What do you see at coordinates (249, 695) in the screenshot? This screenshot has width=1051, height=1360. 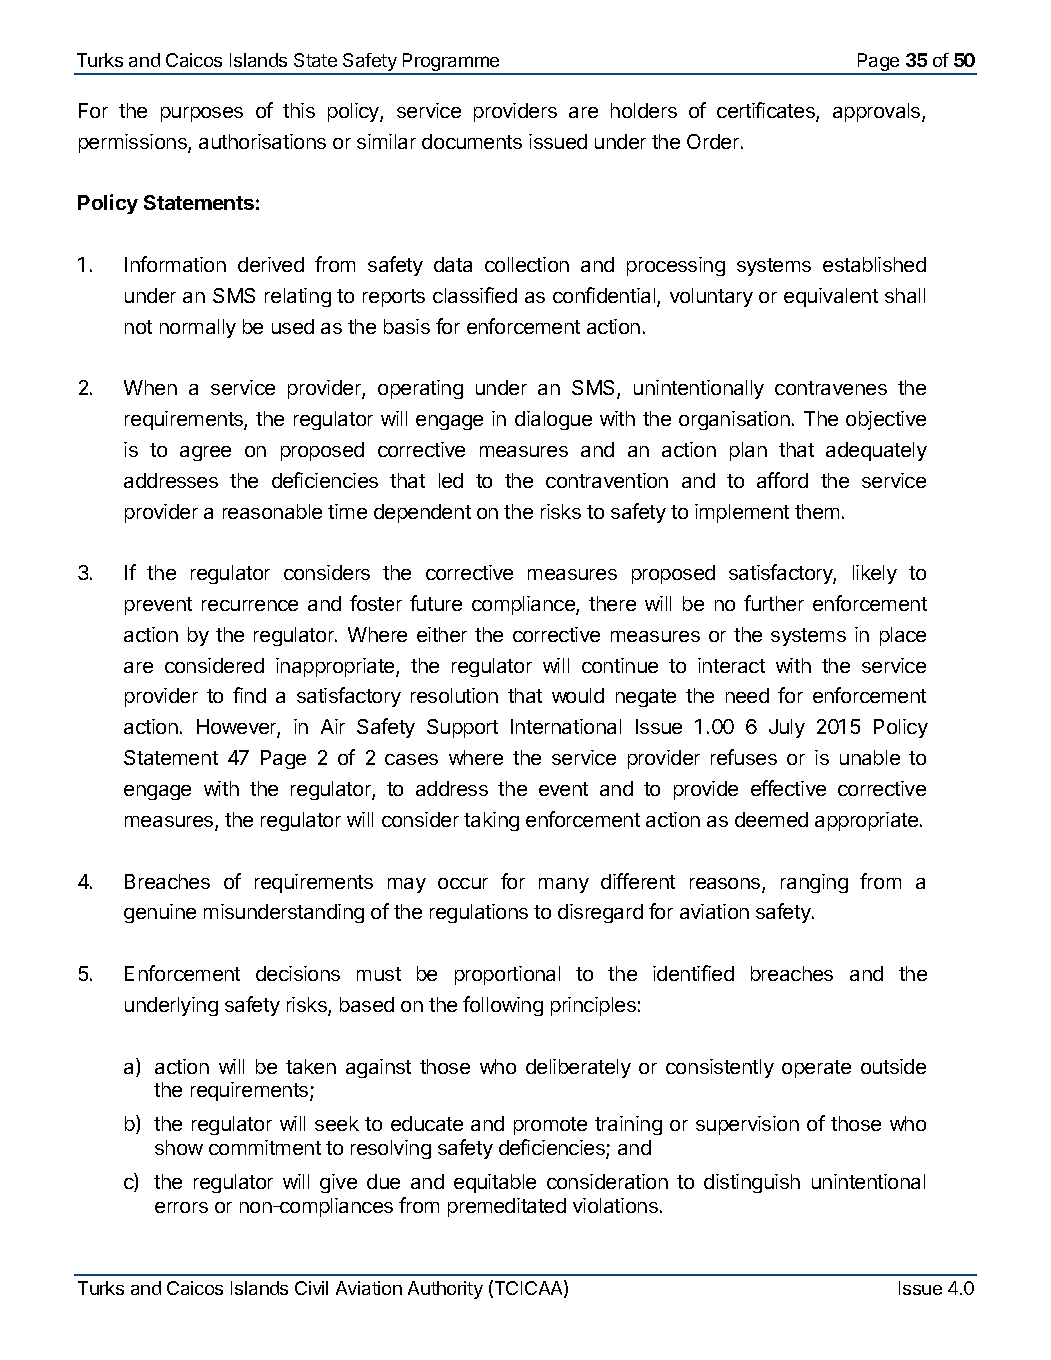 I see `find` at bounding box center [249, 695].
